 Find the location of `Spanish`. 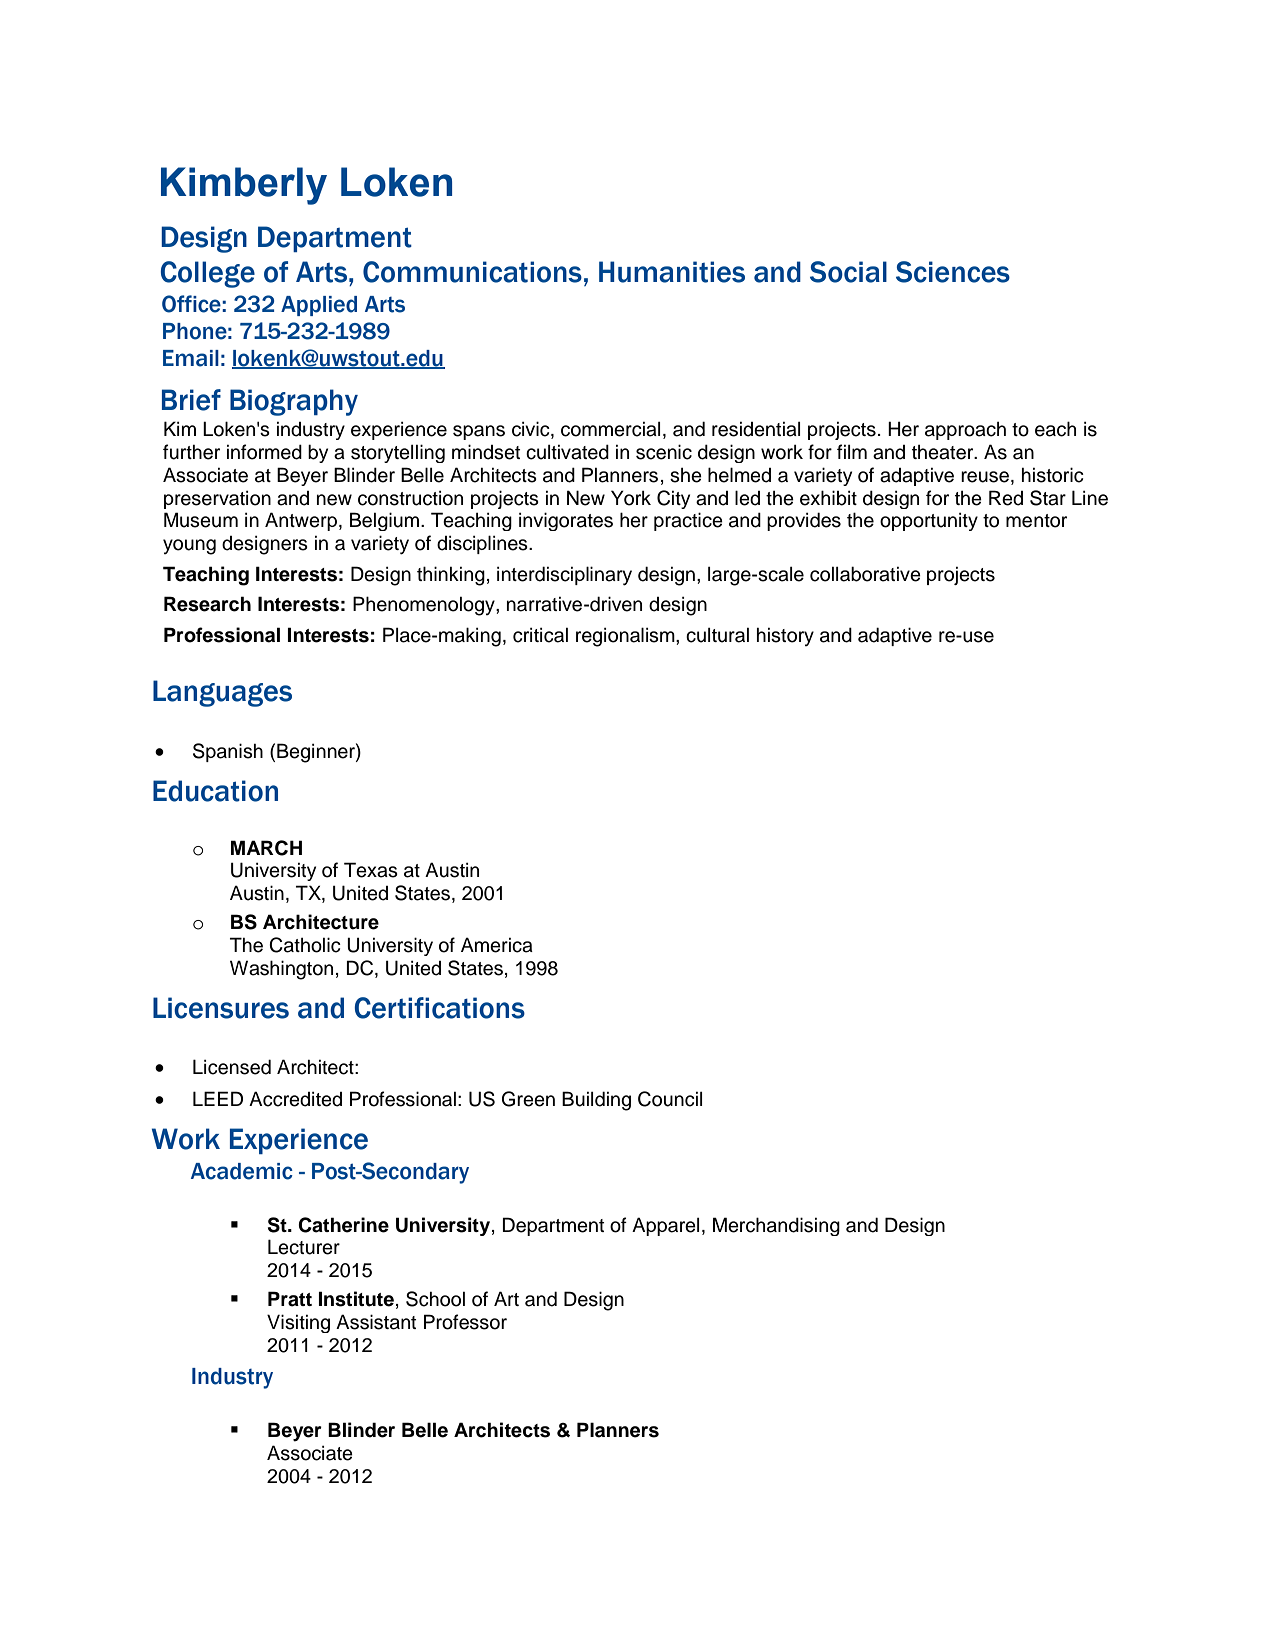

Spanish is located at coordinates (228, 752).
